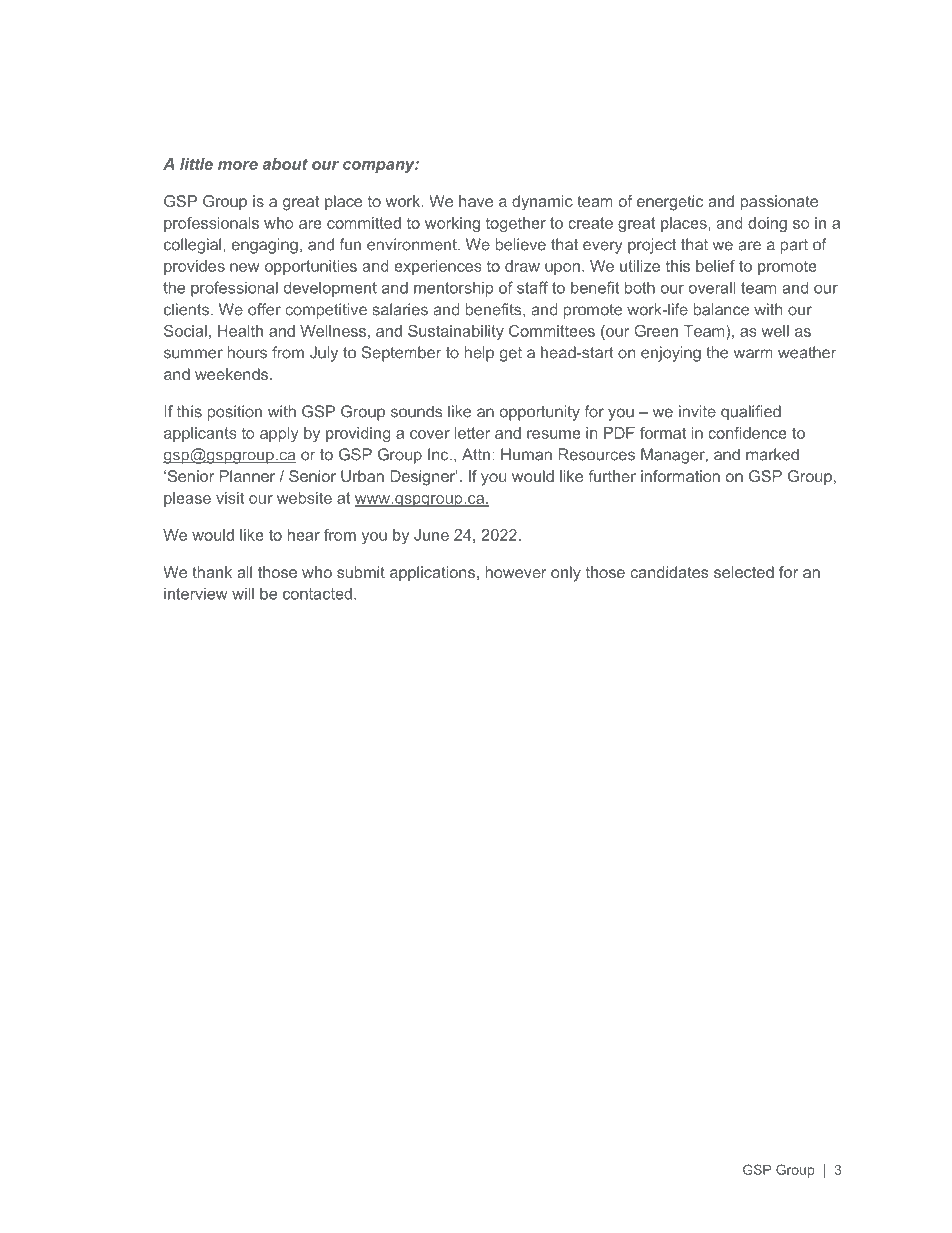 The height and width of the screenshot is (1233, 952). What do you see at coordinates (238, 165) in the screenshot?
I see `more` at bounding box center [238, 165].
